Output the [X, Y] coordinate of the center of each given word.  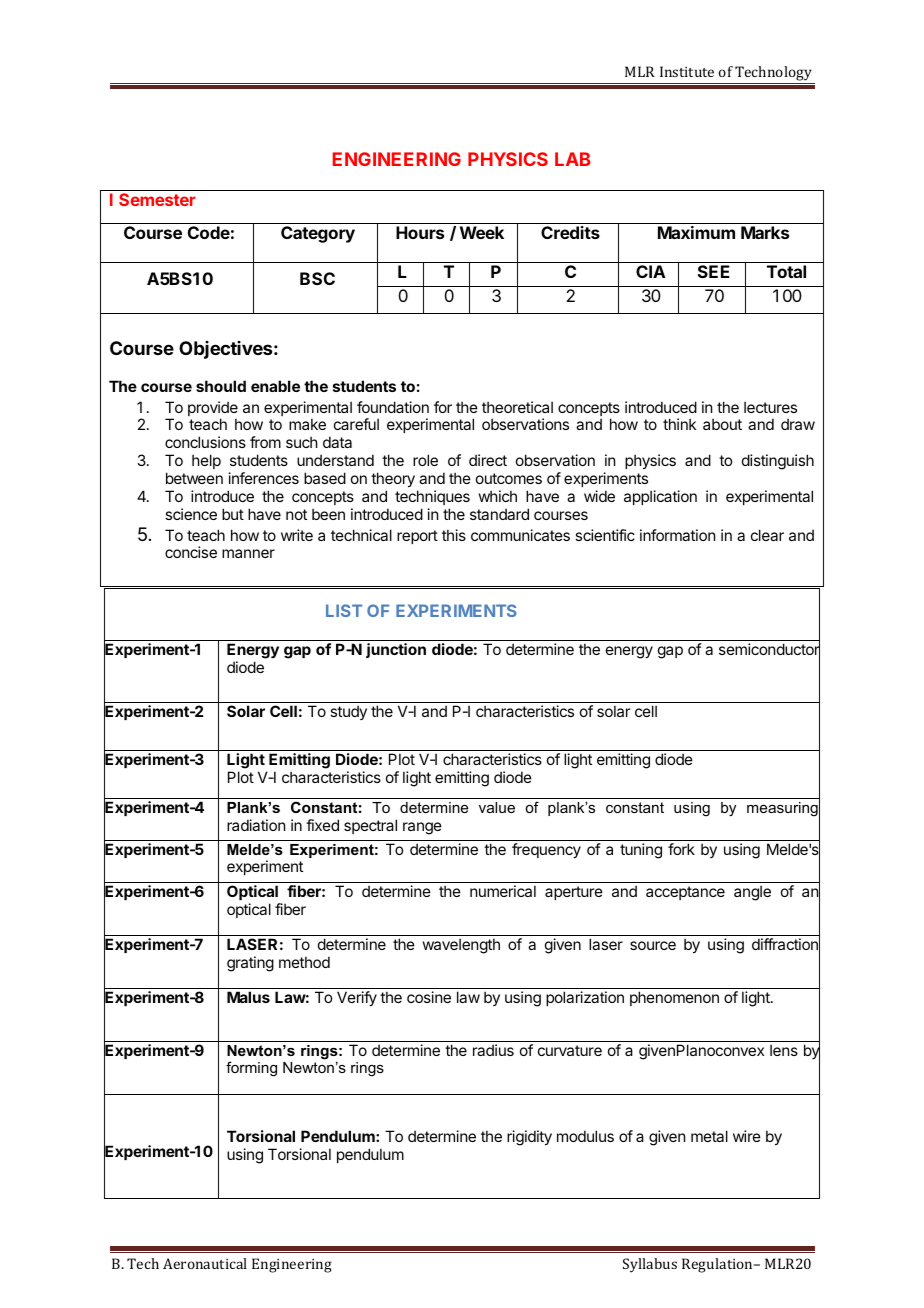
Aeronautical [205, 1263]
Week [482, 232]
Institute [687, 71]
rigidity [529, 1138]
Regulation [718, 1265]
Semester [157, 199]
